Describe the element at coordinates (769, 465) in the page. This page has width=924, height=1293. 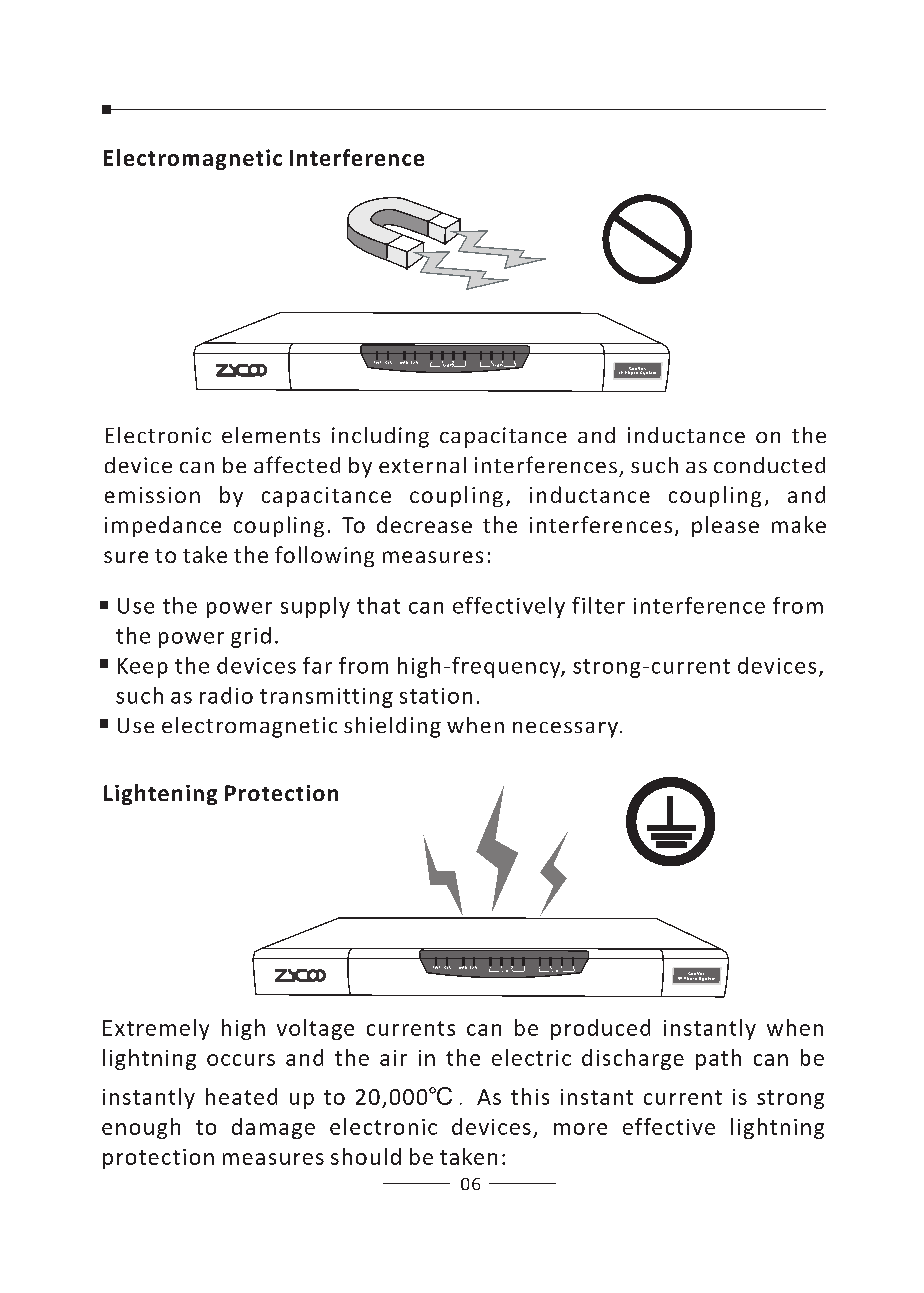
I see `conducted` at that location.
